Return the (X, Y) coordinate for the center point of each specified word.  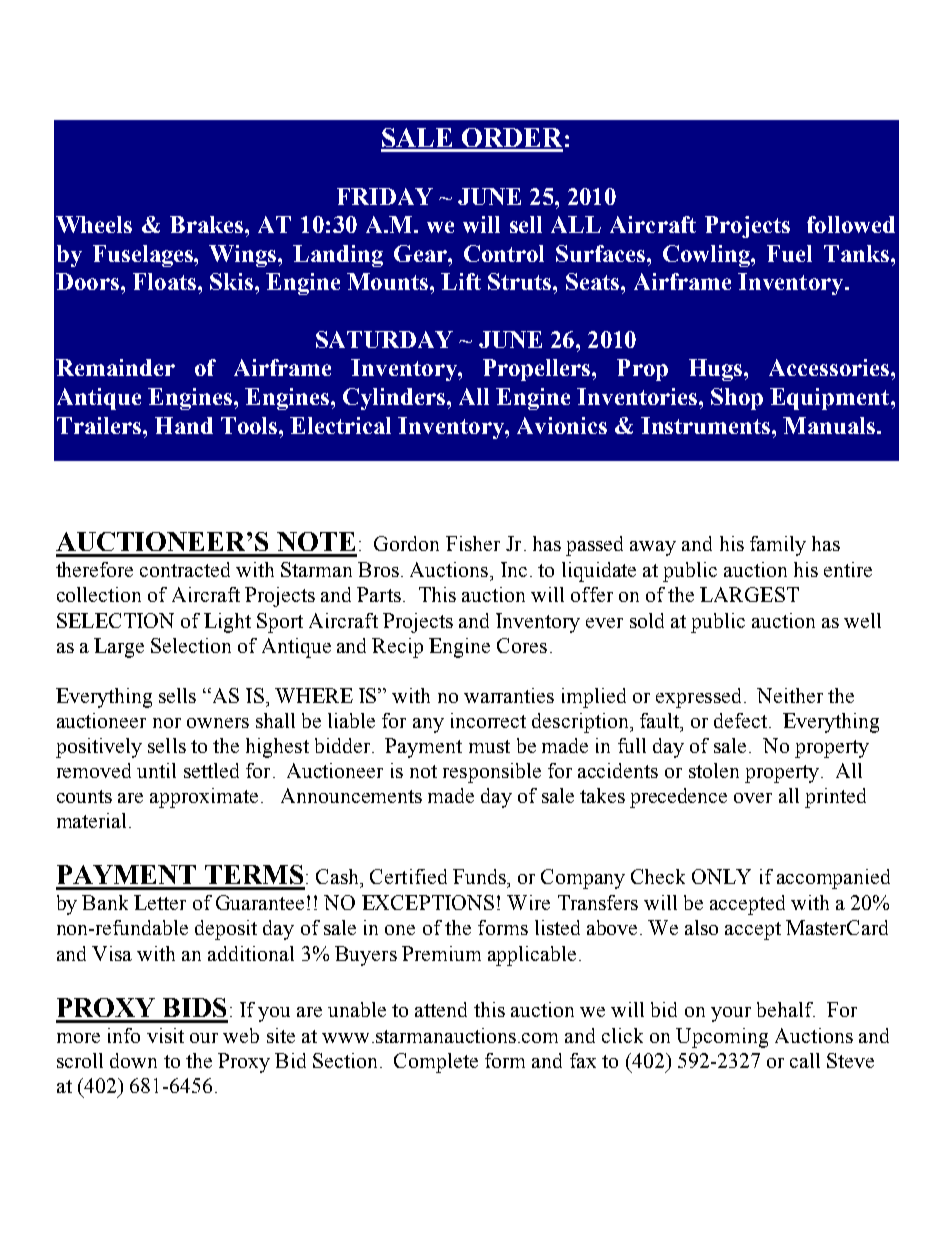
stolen (714, 770)
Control (504, 253)
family (778, 546)
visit (165, 1035)
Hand (184, 425)
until (156, 770)
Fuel (789, 253)
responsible (492, 773)
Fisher (473, 543)
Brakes (206, 224)
